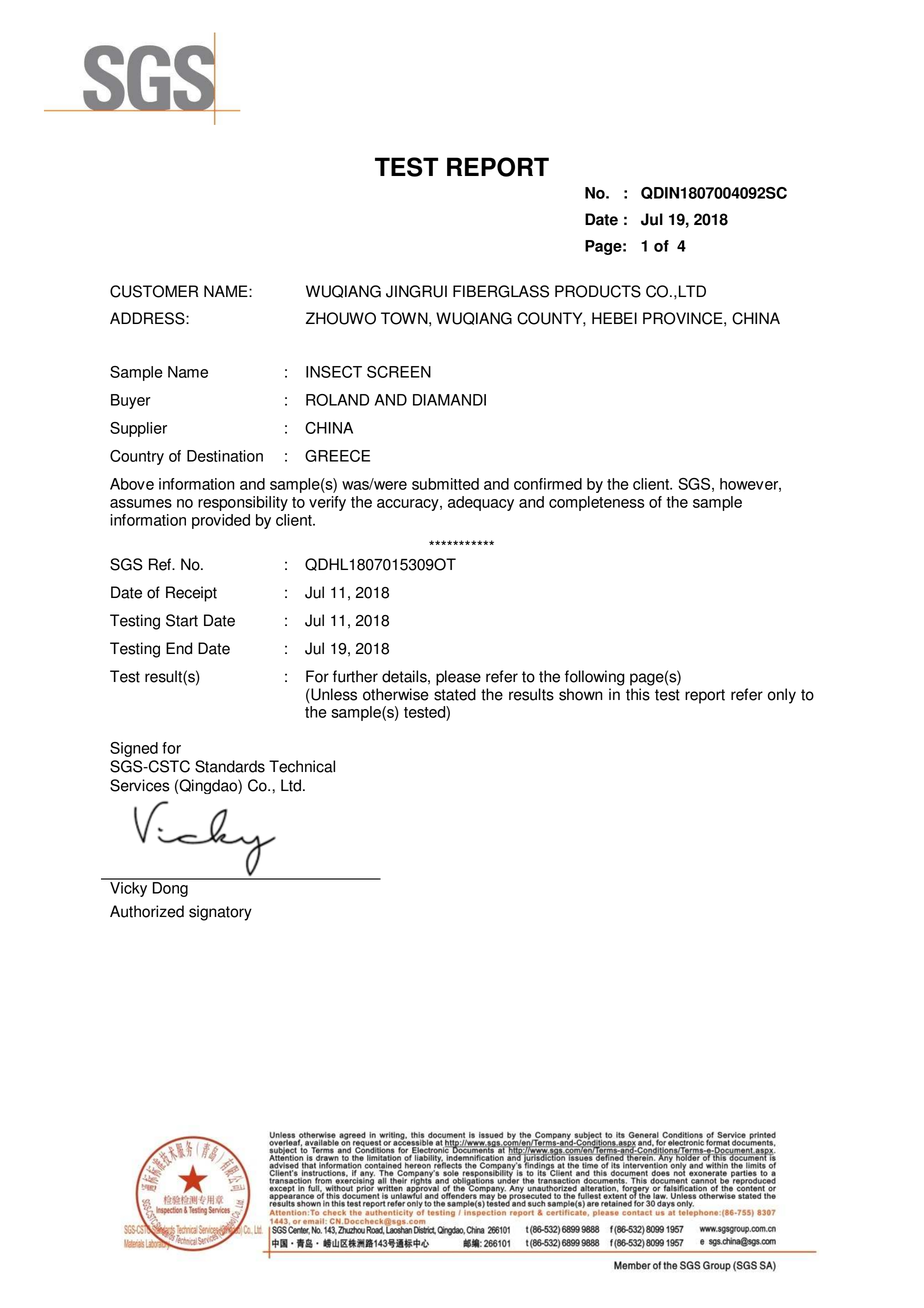  Describe the element at coordinates (481, 503) in the image. I see `adequacy` at that location.
